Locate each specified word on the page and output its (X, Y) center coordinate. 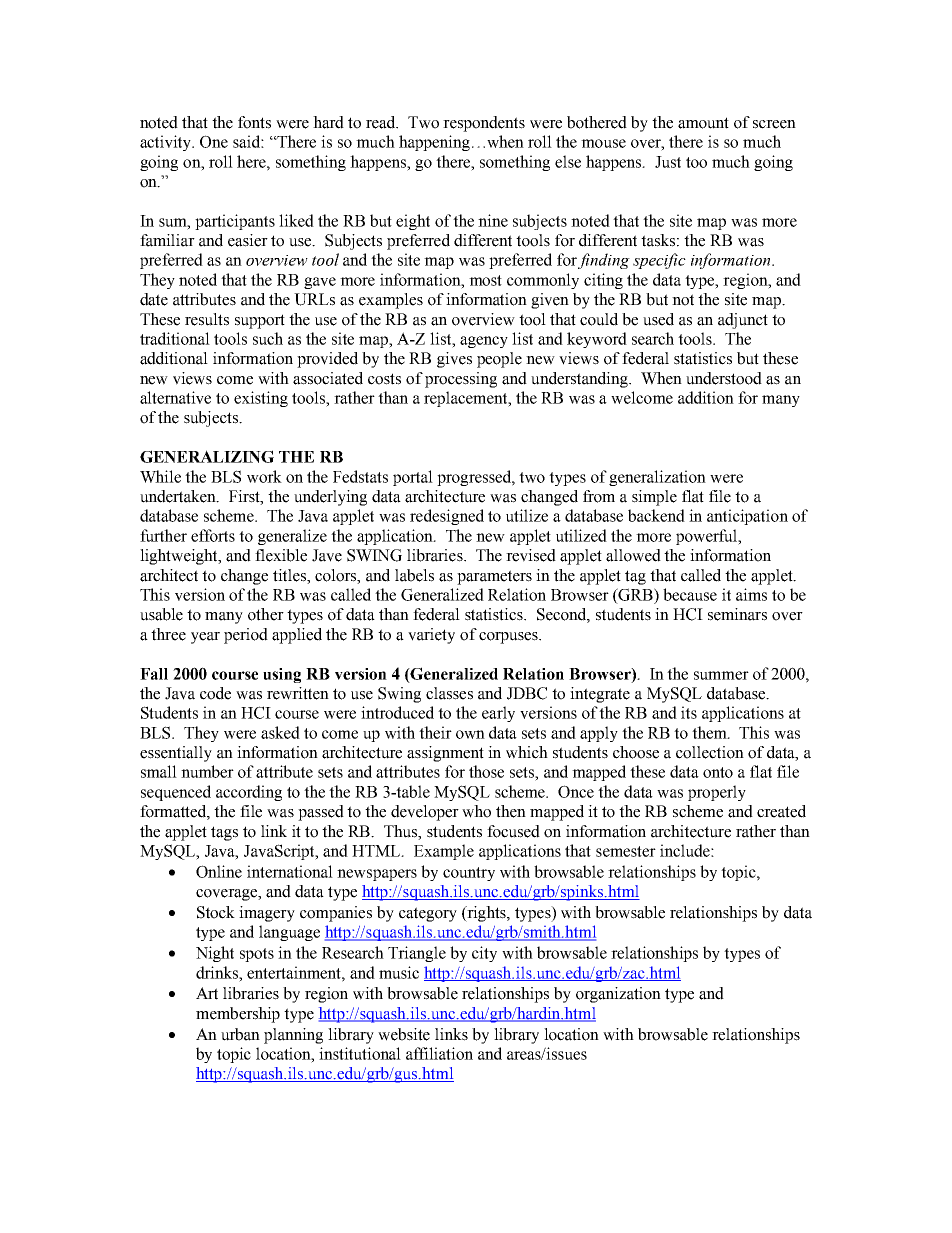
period (246, 636)
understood (724, 378)
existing (261, 399)
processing (461, 380)
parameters (494, 577)
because (690, 594)
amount (703, 123)
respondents (484, 124)
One (214, 141)
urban (240, 1034)
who (476, 811)
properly (717, 793)
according (249, 793)
